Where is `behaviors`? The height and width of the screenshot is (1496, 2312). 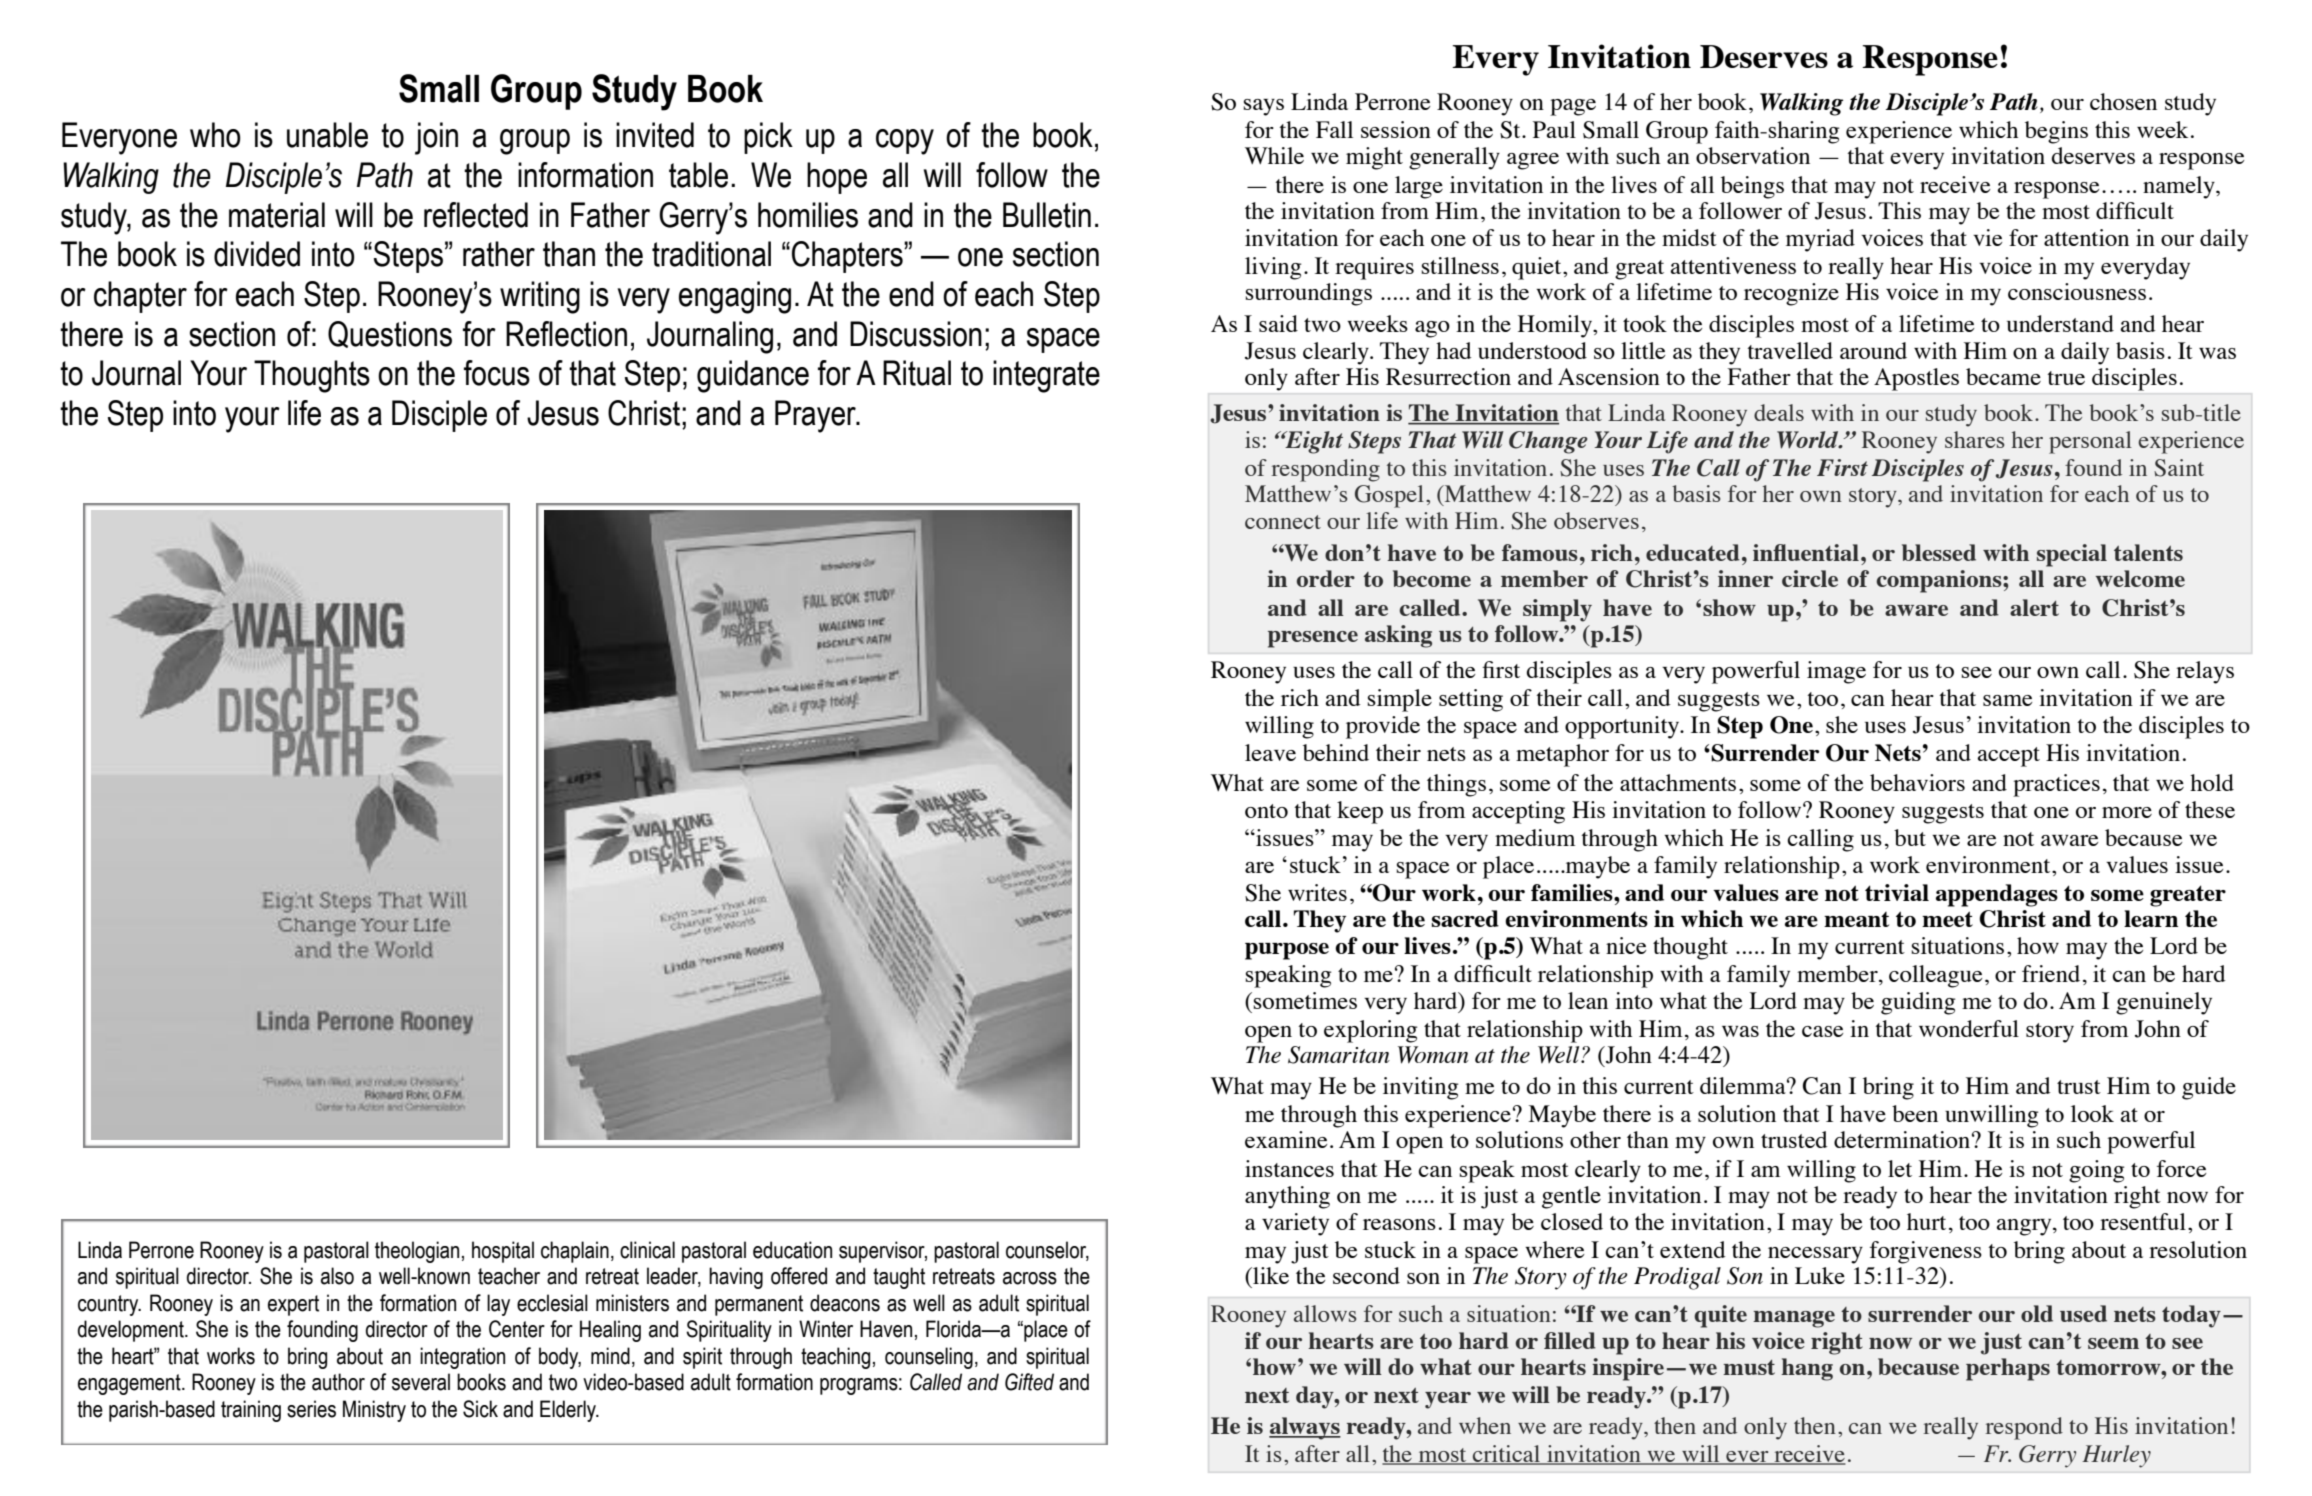 behaviors is located at coordinates (1917, 782).
